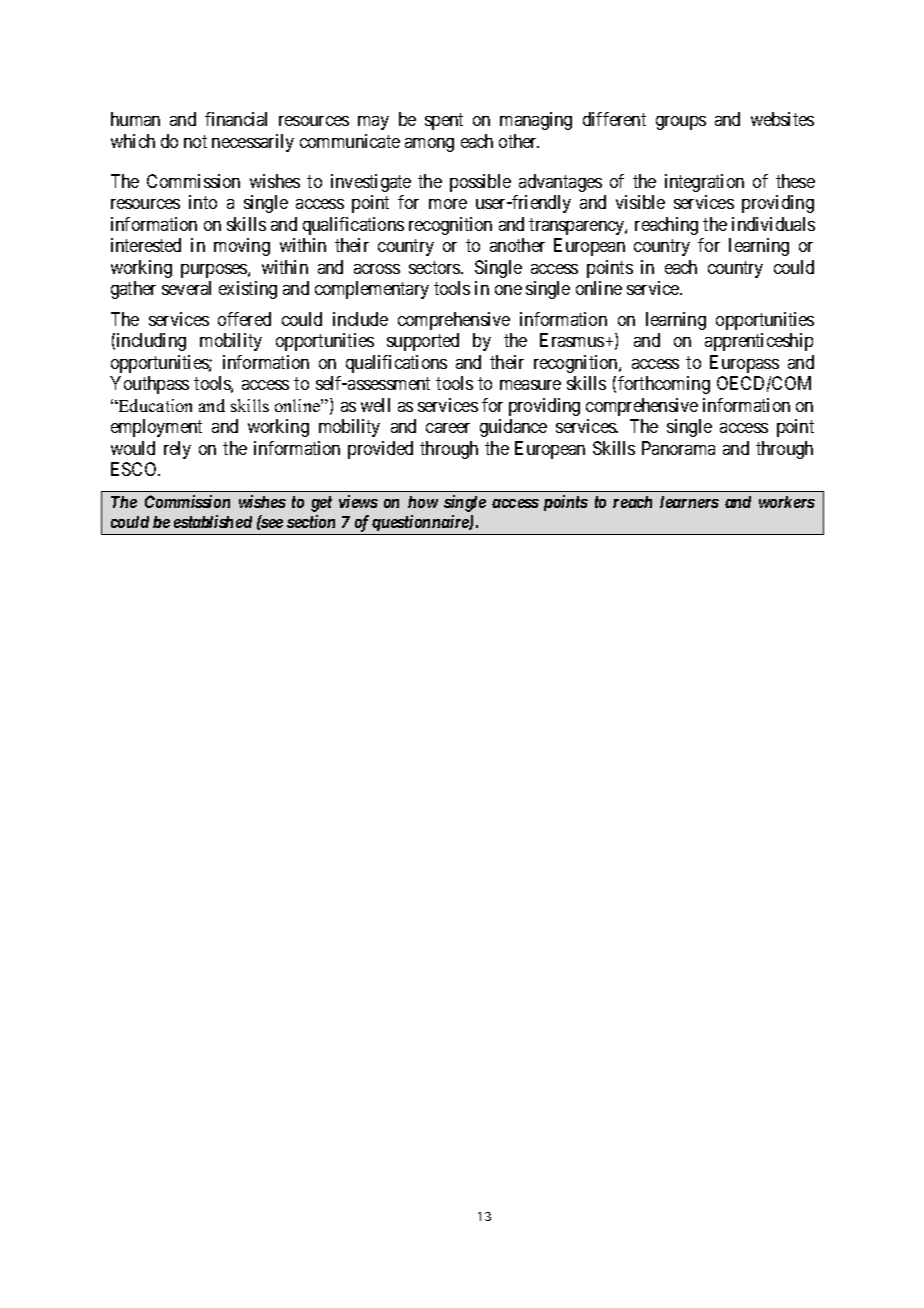 This screenshot has height=1308, width=924. Describe the element at coordinates (236, 119) in the screenshot. I see `financial` at that location.
